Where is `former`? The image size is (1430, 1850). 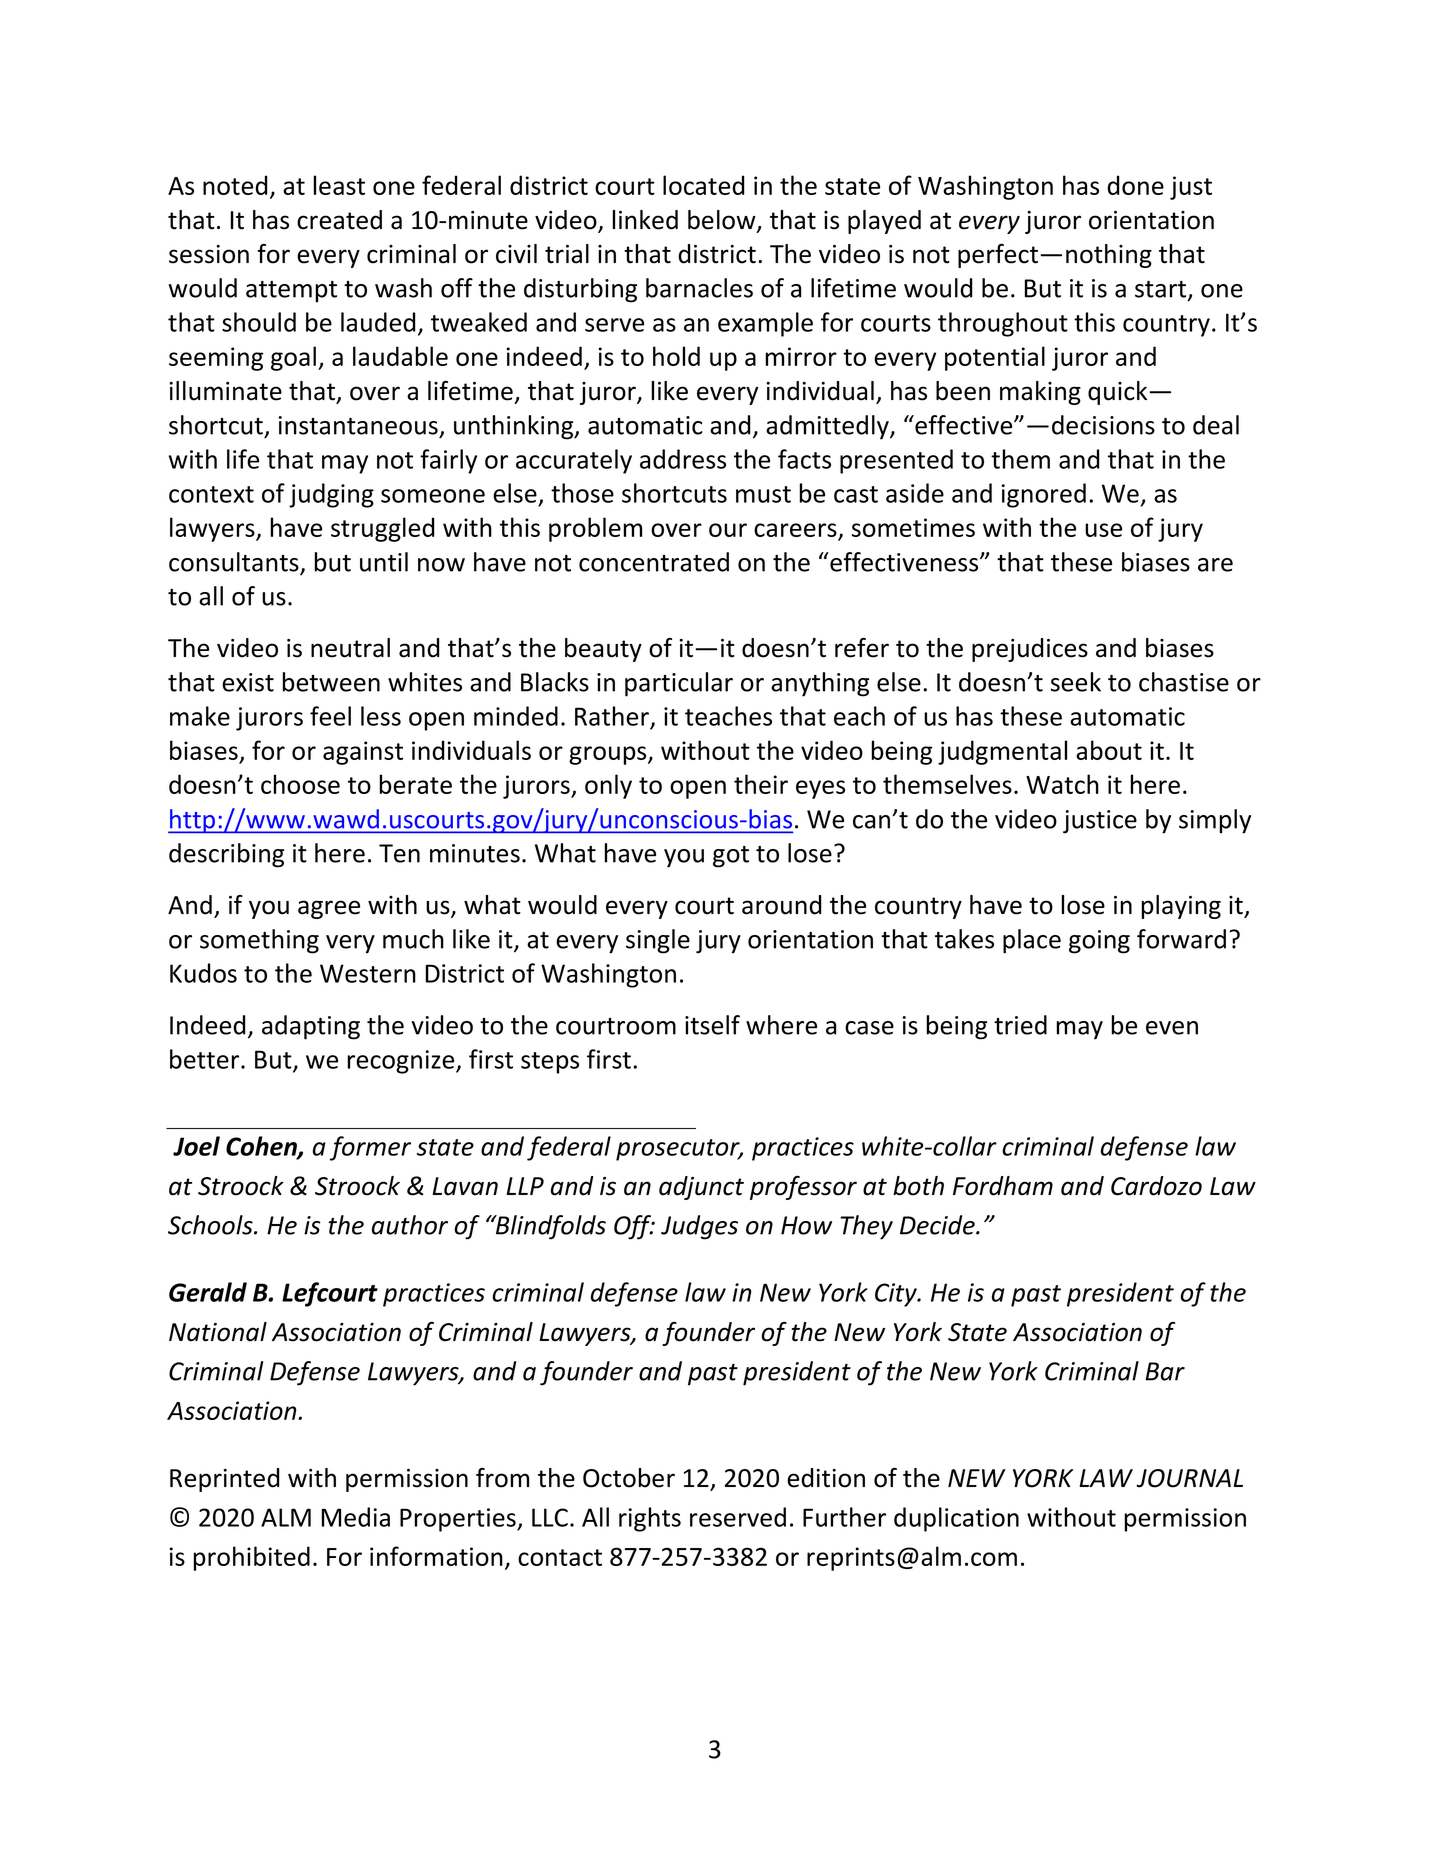 former is located at coordinates (370, 1148).
